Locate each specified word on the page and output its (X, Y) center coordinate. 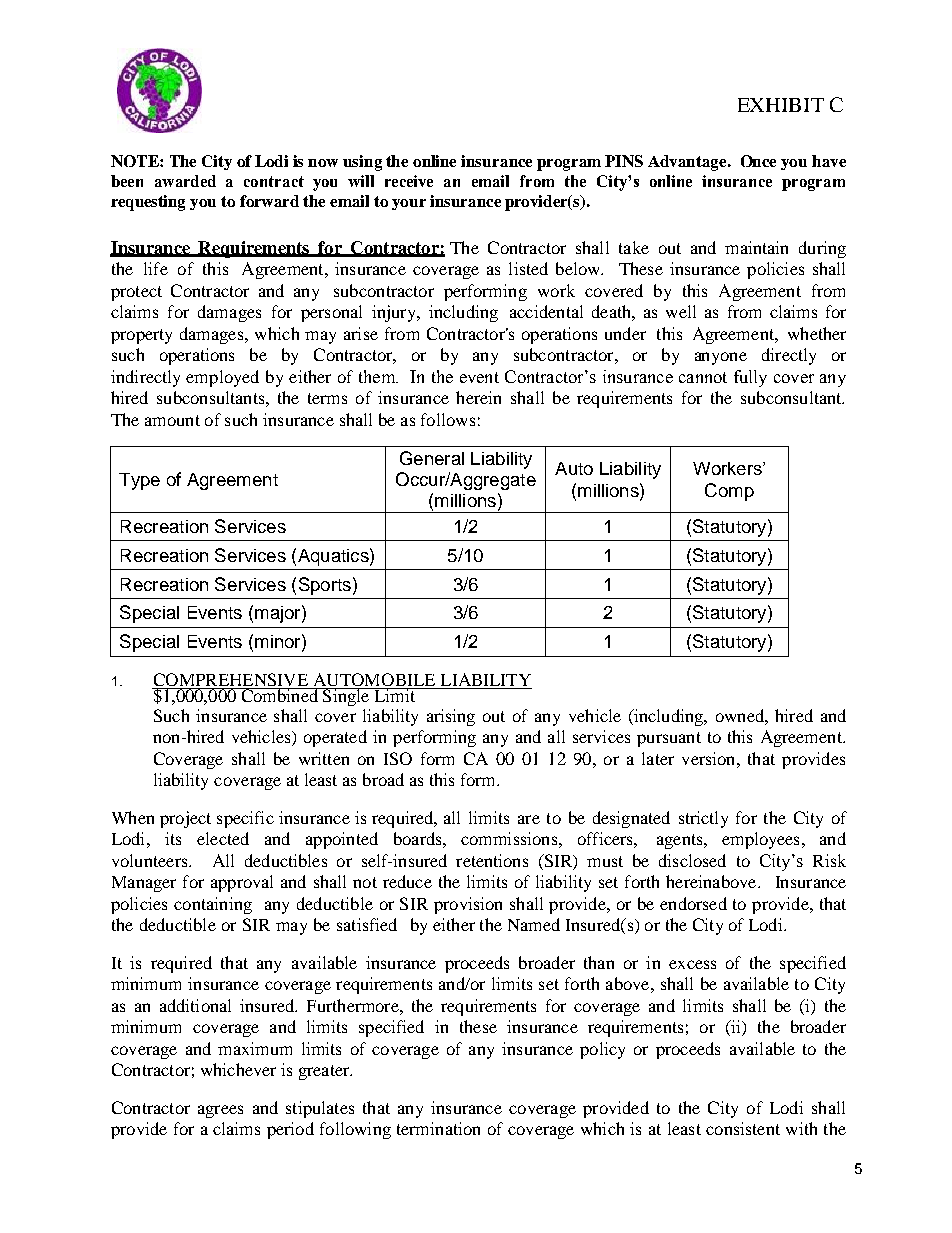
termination (438, 1128)
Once (758, 161)
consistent (743, 1128)
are (529, 819)
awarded (185, 181)
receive (409, 181)
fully (750, 378)
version (710, 758)
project (185, 819)
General (432, 458)
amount (172, 420)
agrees (220, 1111)
